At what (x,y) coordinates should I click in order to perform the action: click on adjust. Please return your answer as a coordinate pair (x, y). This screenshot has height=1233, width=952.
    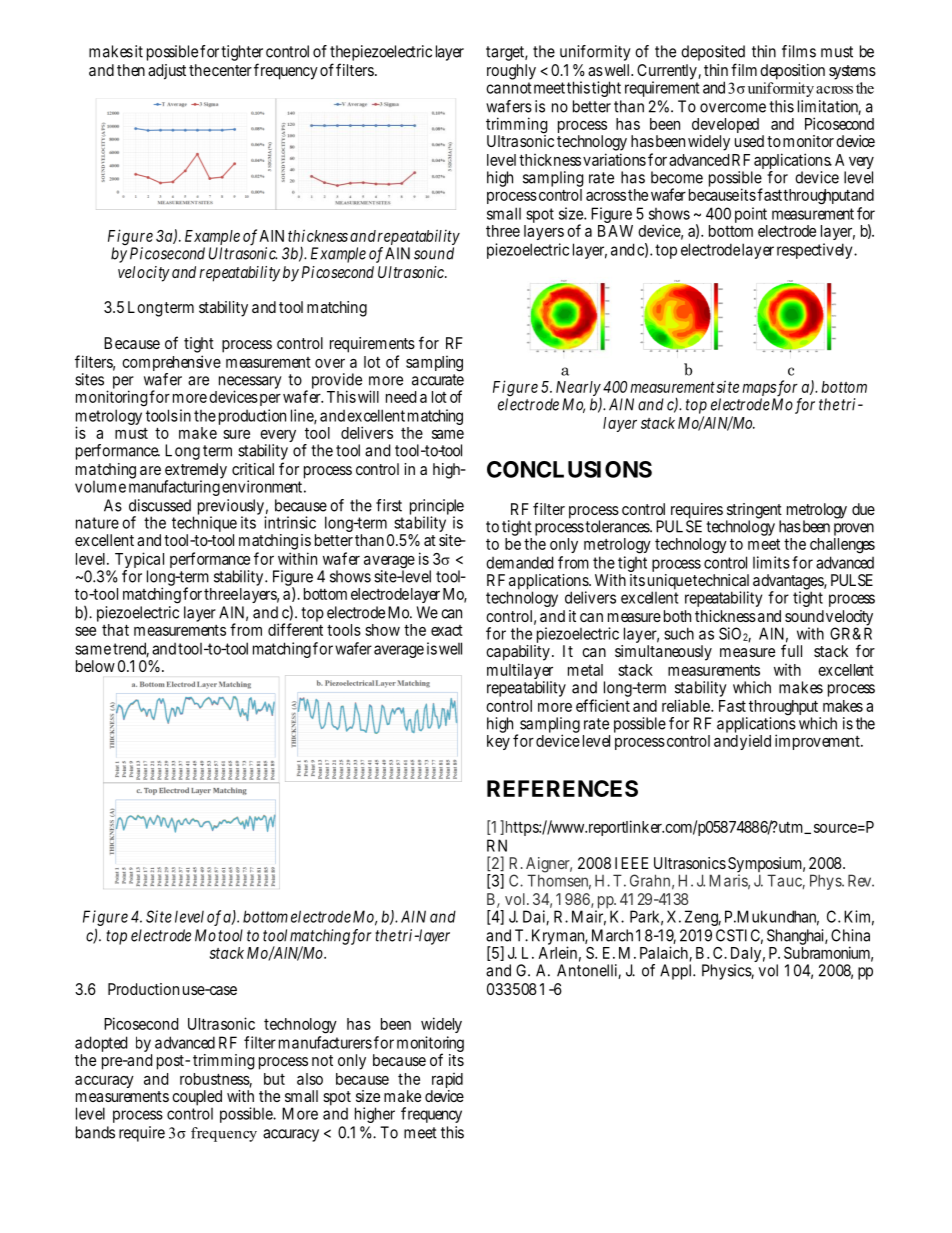
    Looking at the image, I should click on (167, 72).
